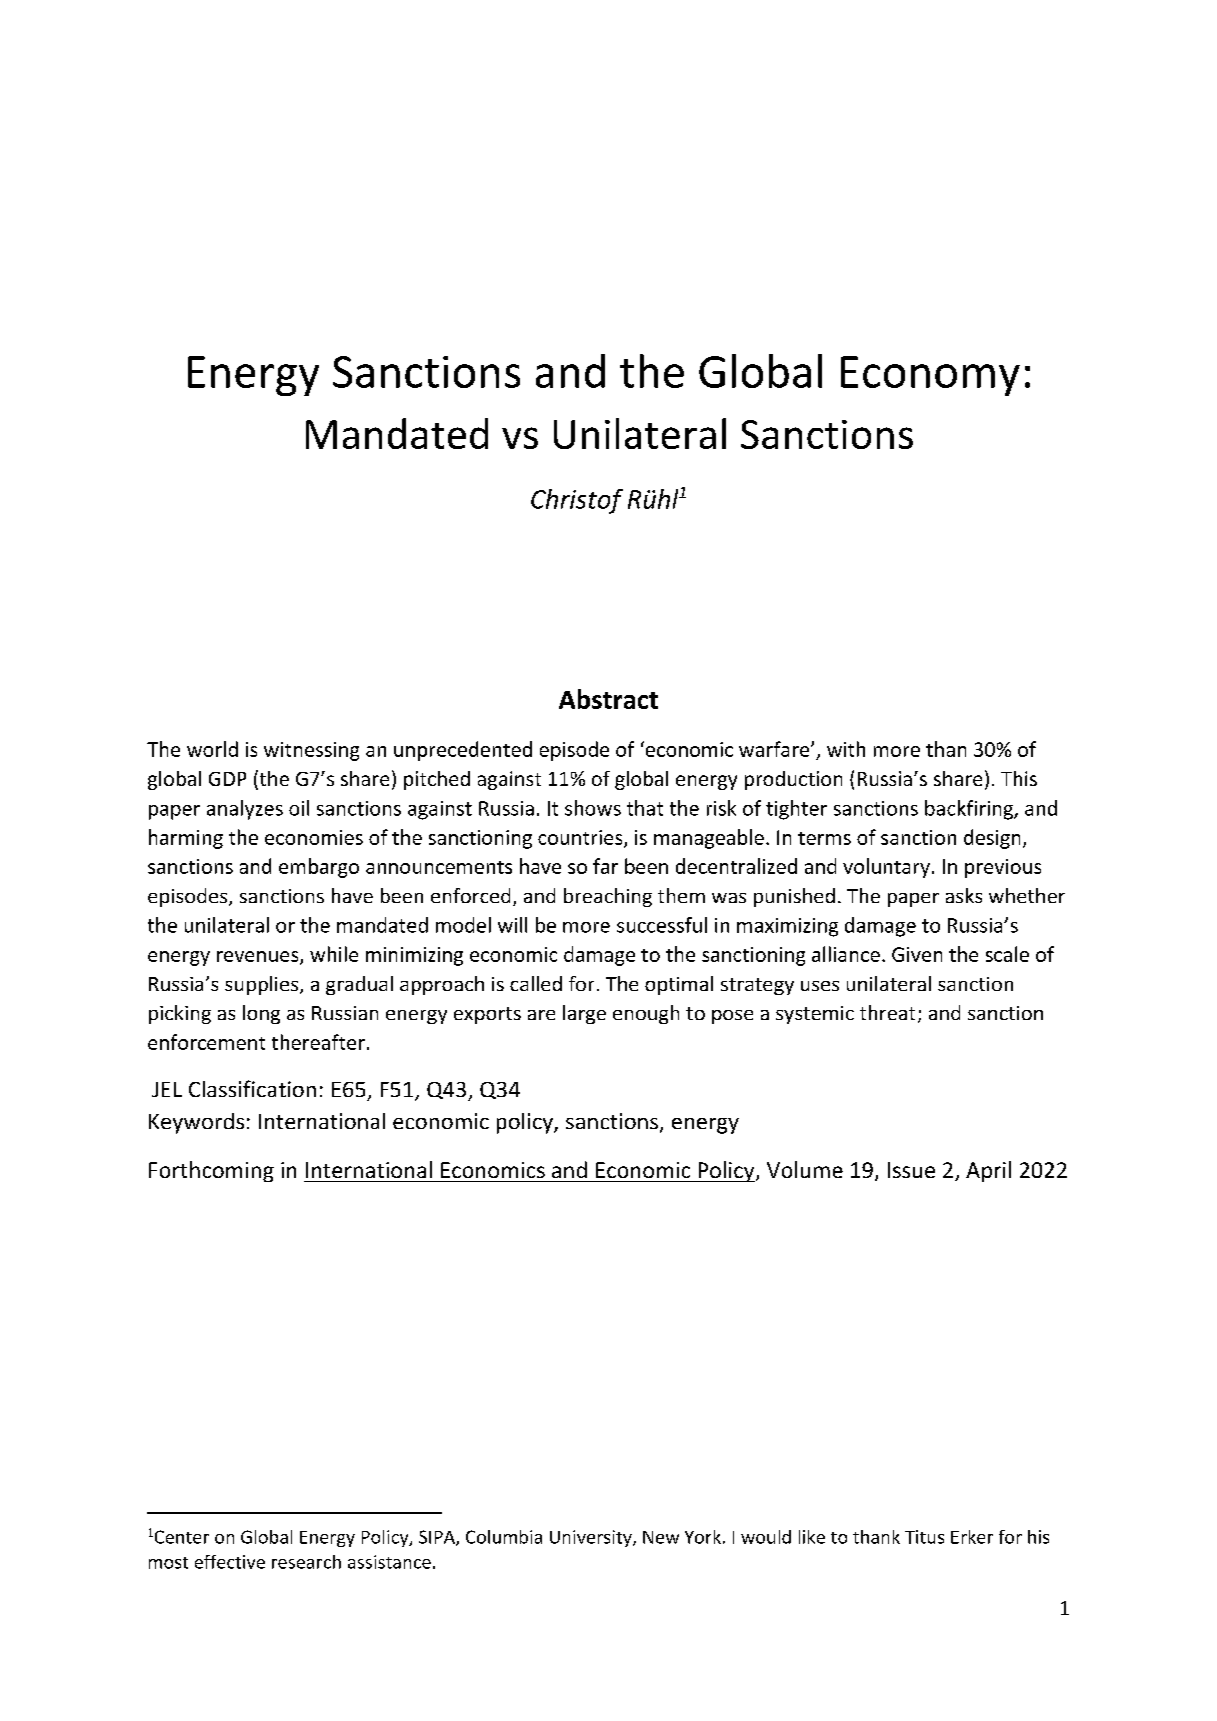  Describe the element at coordinates (846, 749) in the screenshot. I see `with` at that location.
